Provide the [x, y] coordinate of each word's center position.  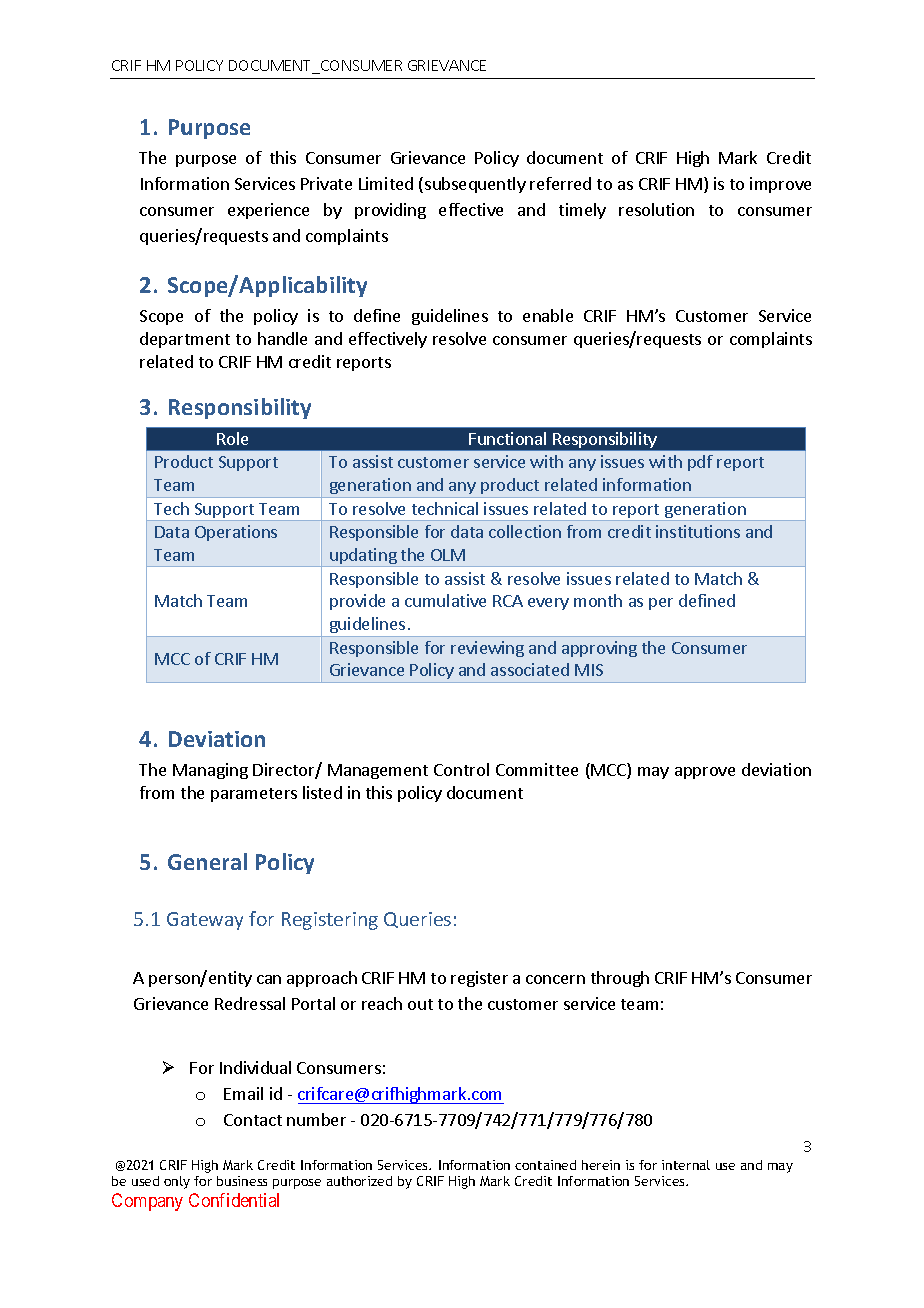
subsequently [475, 185]
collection [525, 531]
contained [545, 1165]
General [207, 861]
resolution [656, 209]
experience [268, 211]
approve [705, 773]
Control [461, 769]
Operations [236, 533]
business [242, 1181]
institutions [698, 531]
